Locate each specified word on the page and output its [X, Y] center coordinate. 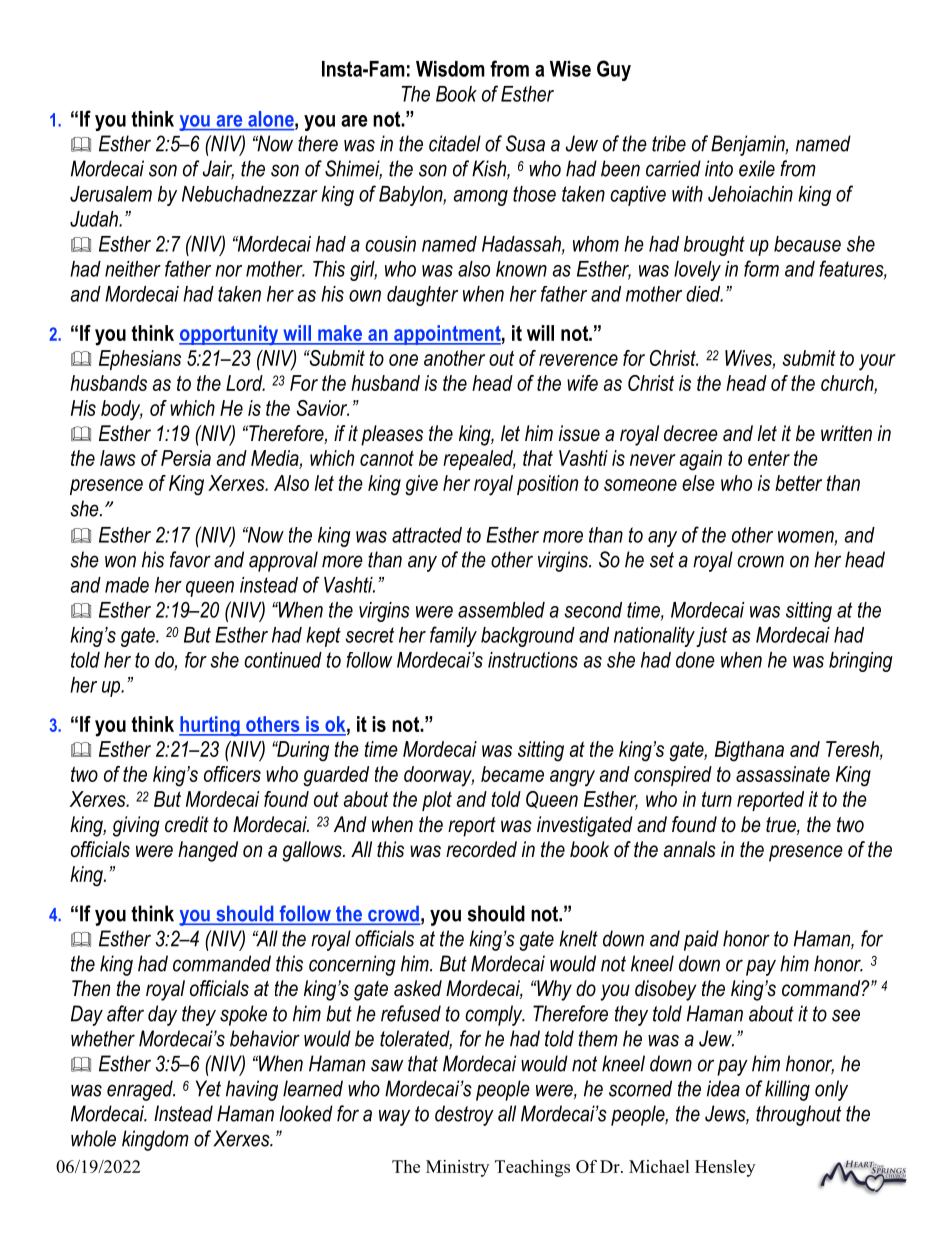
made [127, 585]
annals [690, 849]
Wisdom [450, 69]
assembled [501, 610]
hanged [208, 851]
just [711, 637]
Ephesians [140, 360]
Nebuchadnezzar [250, 194]
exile [757, 168]
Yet [208, 1088]
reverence [578, 360]
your [877, 362]
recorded [481, 849]
